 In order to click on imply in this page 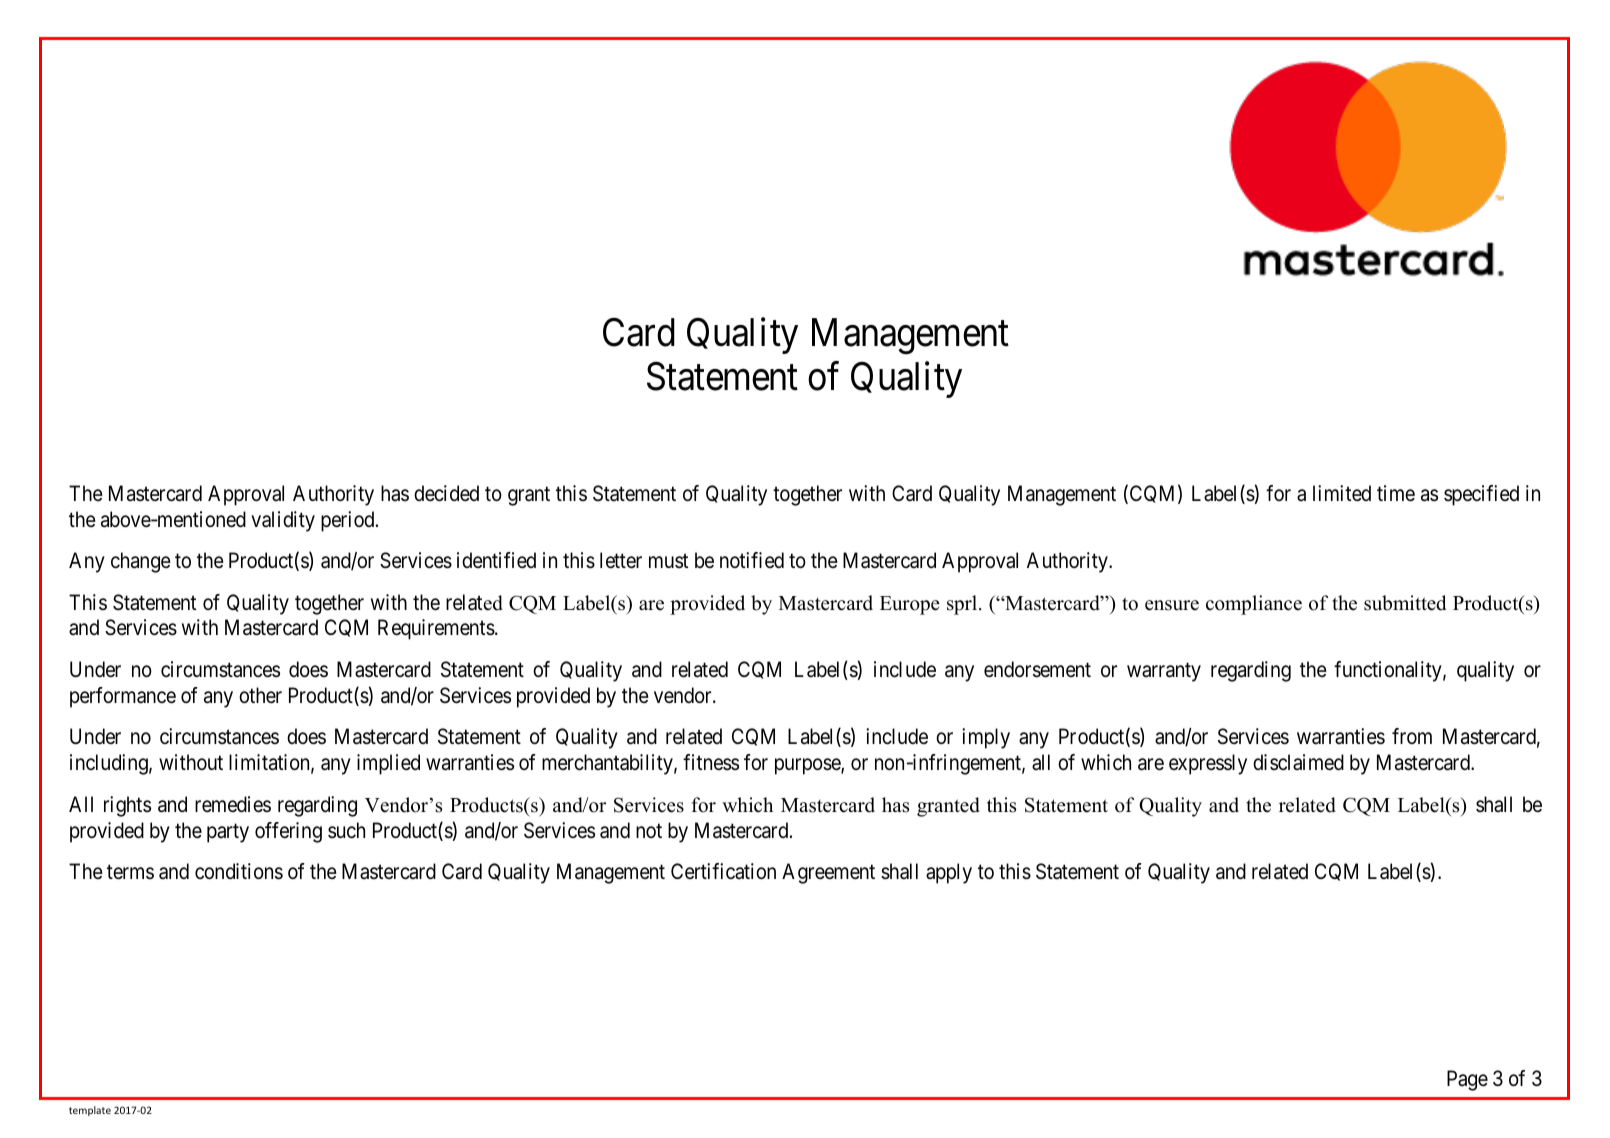, I will do `click(986, 738)`.
